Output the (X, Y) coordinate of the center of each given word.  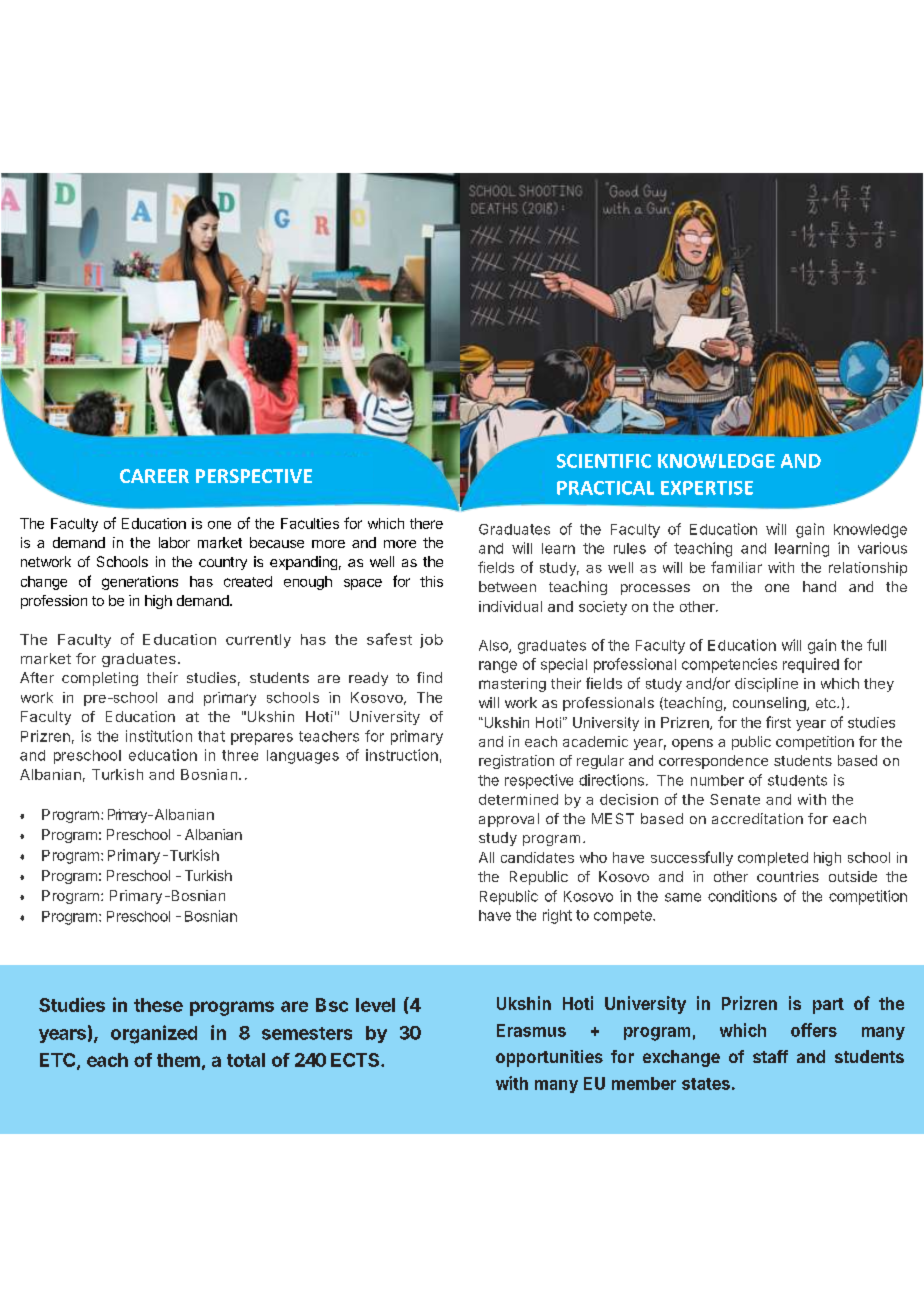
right (557, 916)
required (811, 665)
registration (516, 762)
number (717, 780)
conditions (742, 896)
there (426, 523)
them (178, 1060)
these (158, 1005)
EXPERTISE (707, 488)
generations (140, 583)
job (431, 641)
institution (159, 736)
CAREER (154, 476)
